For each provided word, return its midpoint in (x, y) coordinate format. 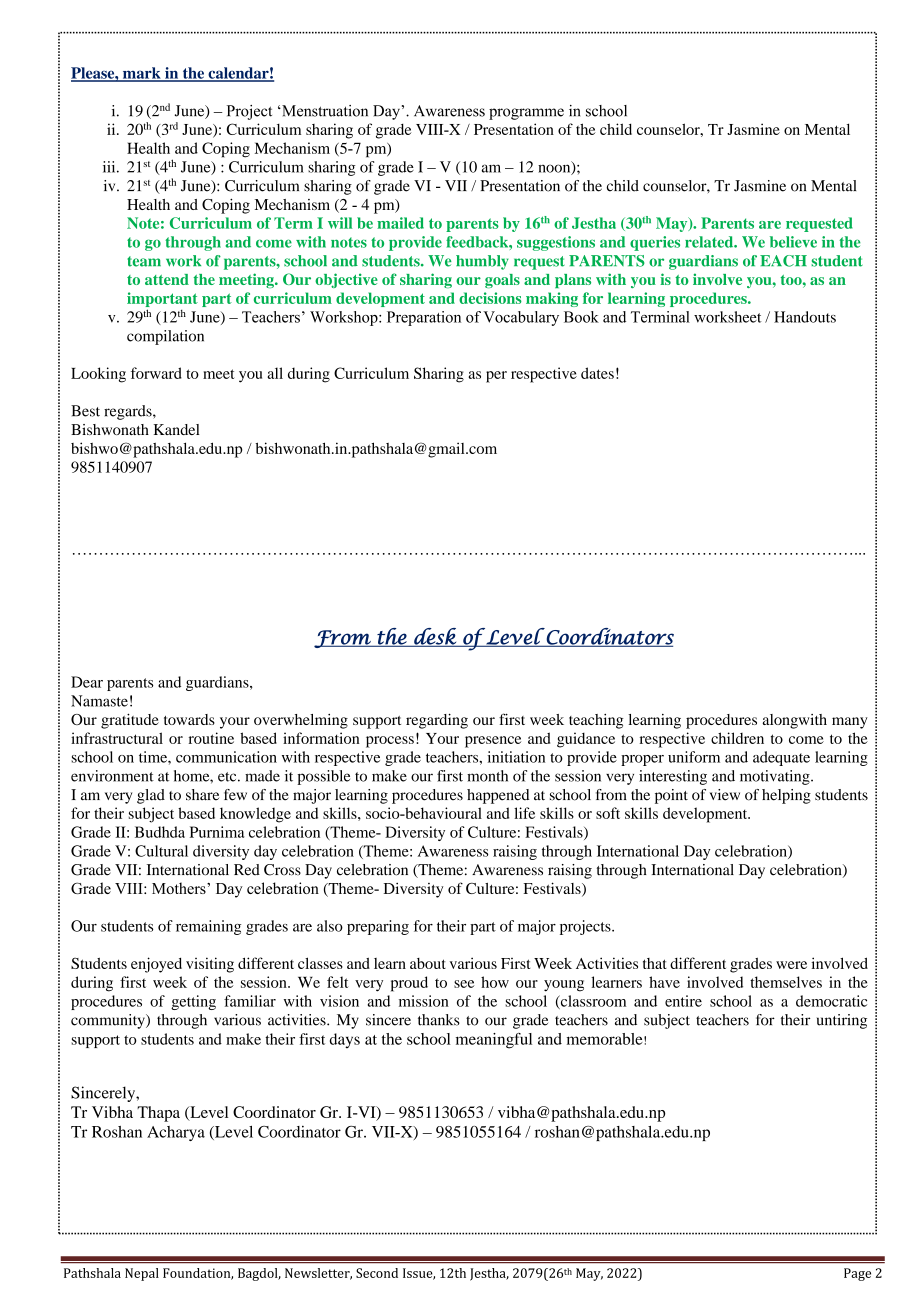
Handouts (805, 317)
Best (85, 411)
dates (597, 373)
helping (786, 796)
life (524, 813)
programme (526, 114)
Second (377, 1273)
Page (857, 1274)
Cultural (161, 851)
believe (793, 242)
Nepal (142, 1274)
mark (141, 74)
